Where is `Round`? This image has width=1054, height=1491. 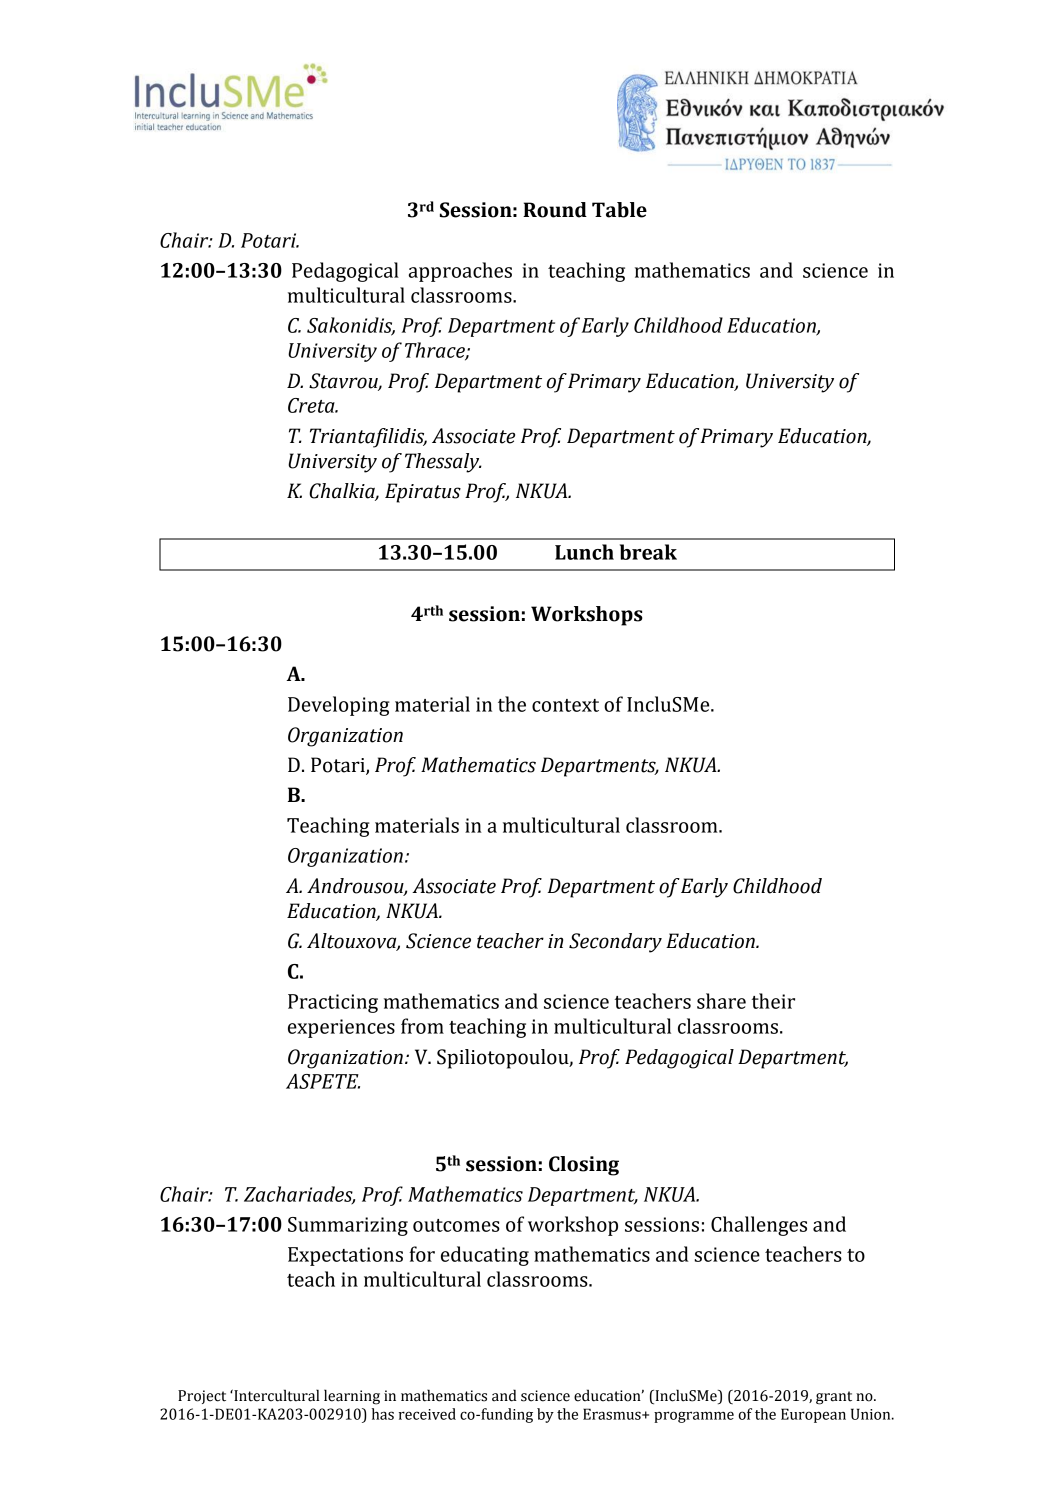 Round is located at coordinates (555, 210).
